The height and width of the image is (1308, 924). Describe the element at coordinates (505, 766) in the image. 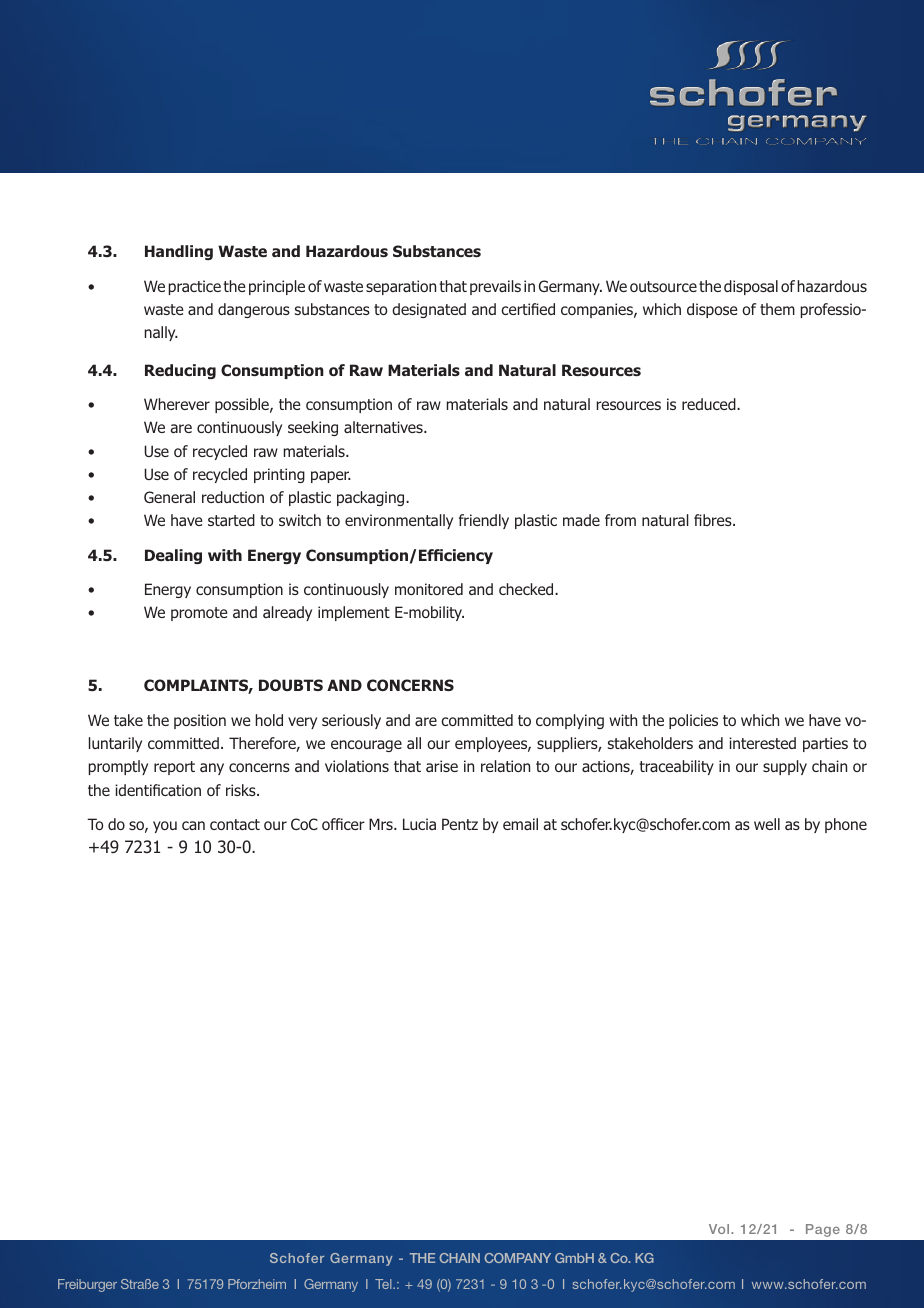

I see `relation` at that location.
